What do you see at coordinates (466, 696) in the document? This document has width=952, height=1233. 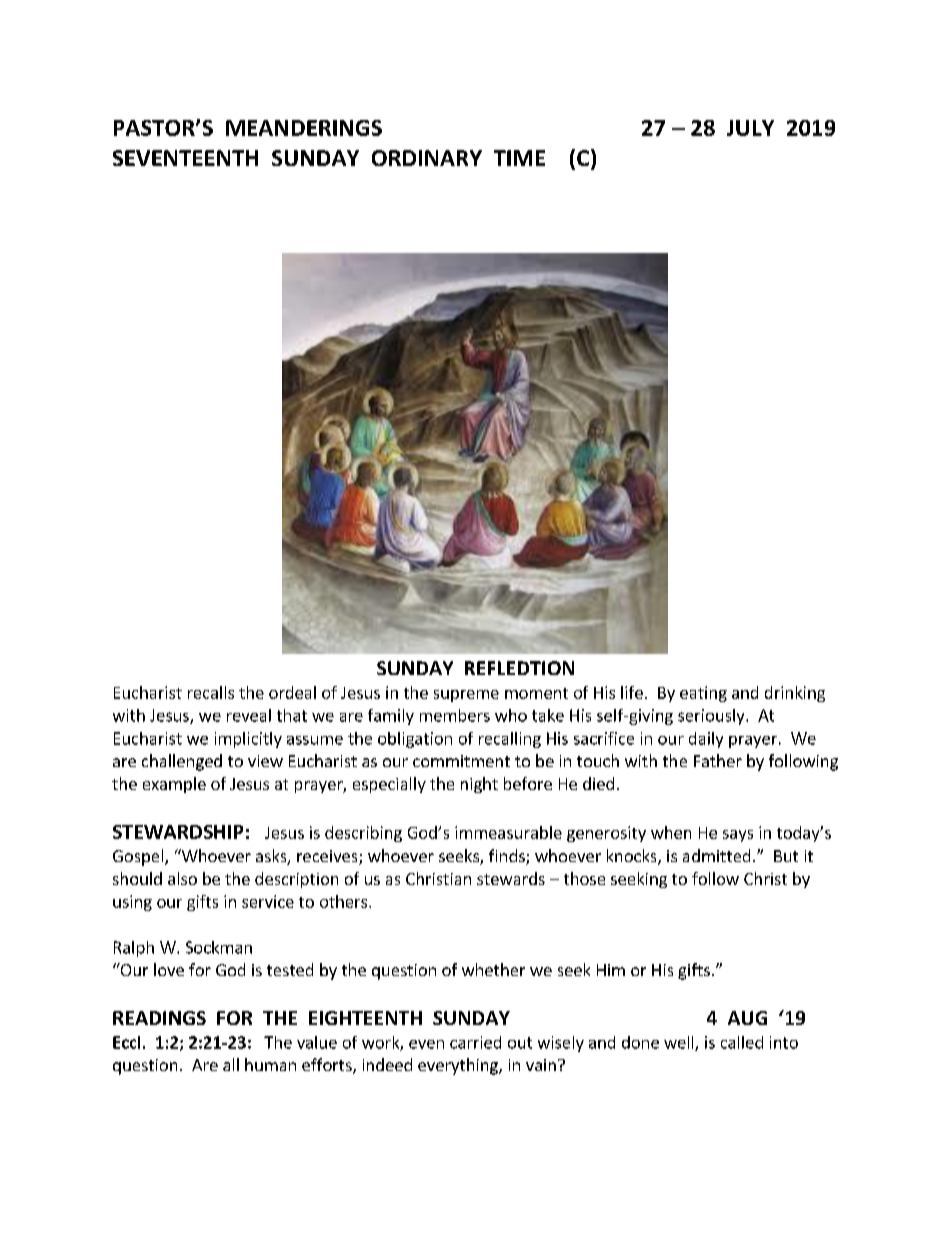 I see `supreme` at bounding box center [466, 696].
